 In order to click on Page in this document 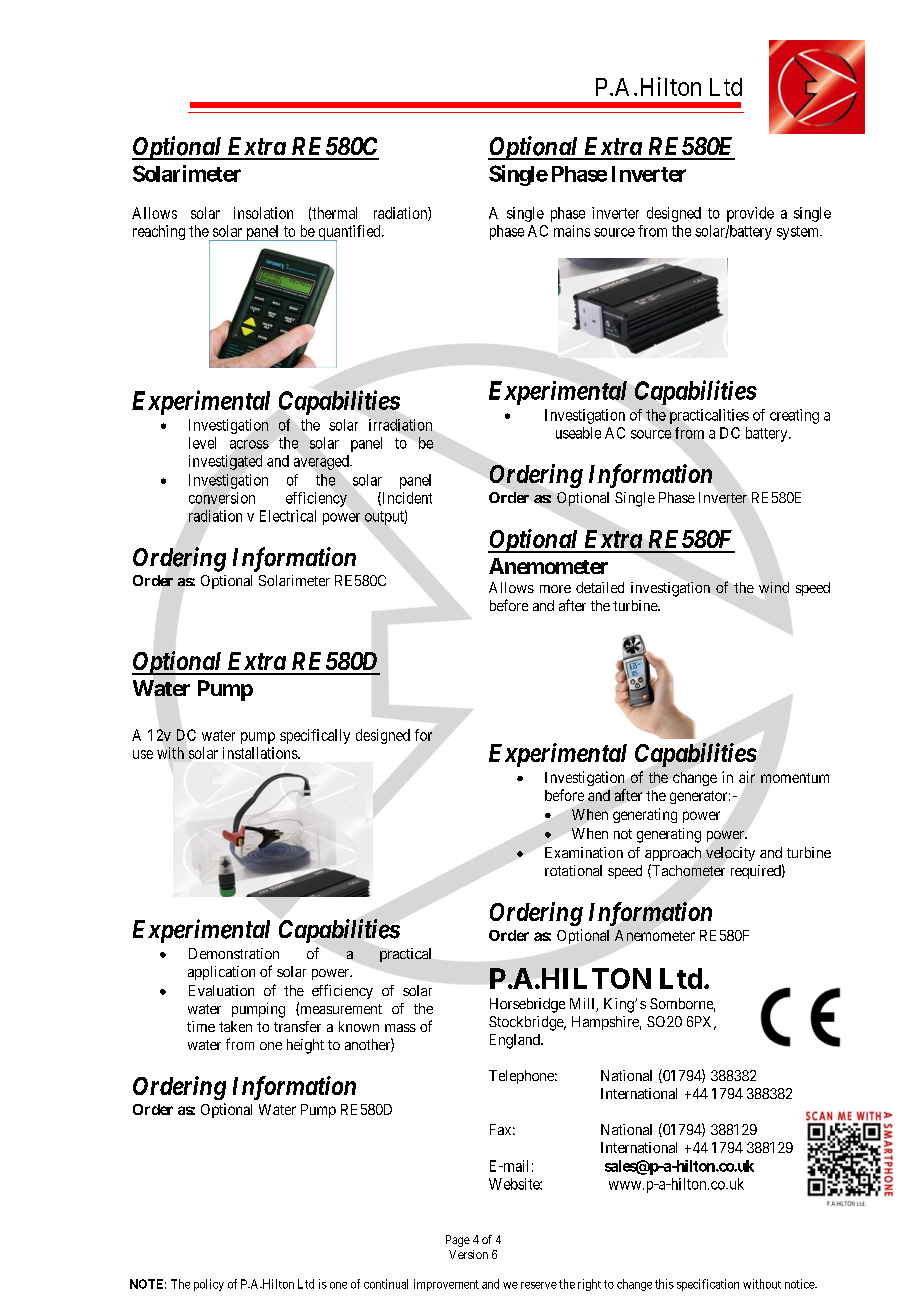, I will do `click(458, 1241)`.
